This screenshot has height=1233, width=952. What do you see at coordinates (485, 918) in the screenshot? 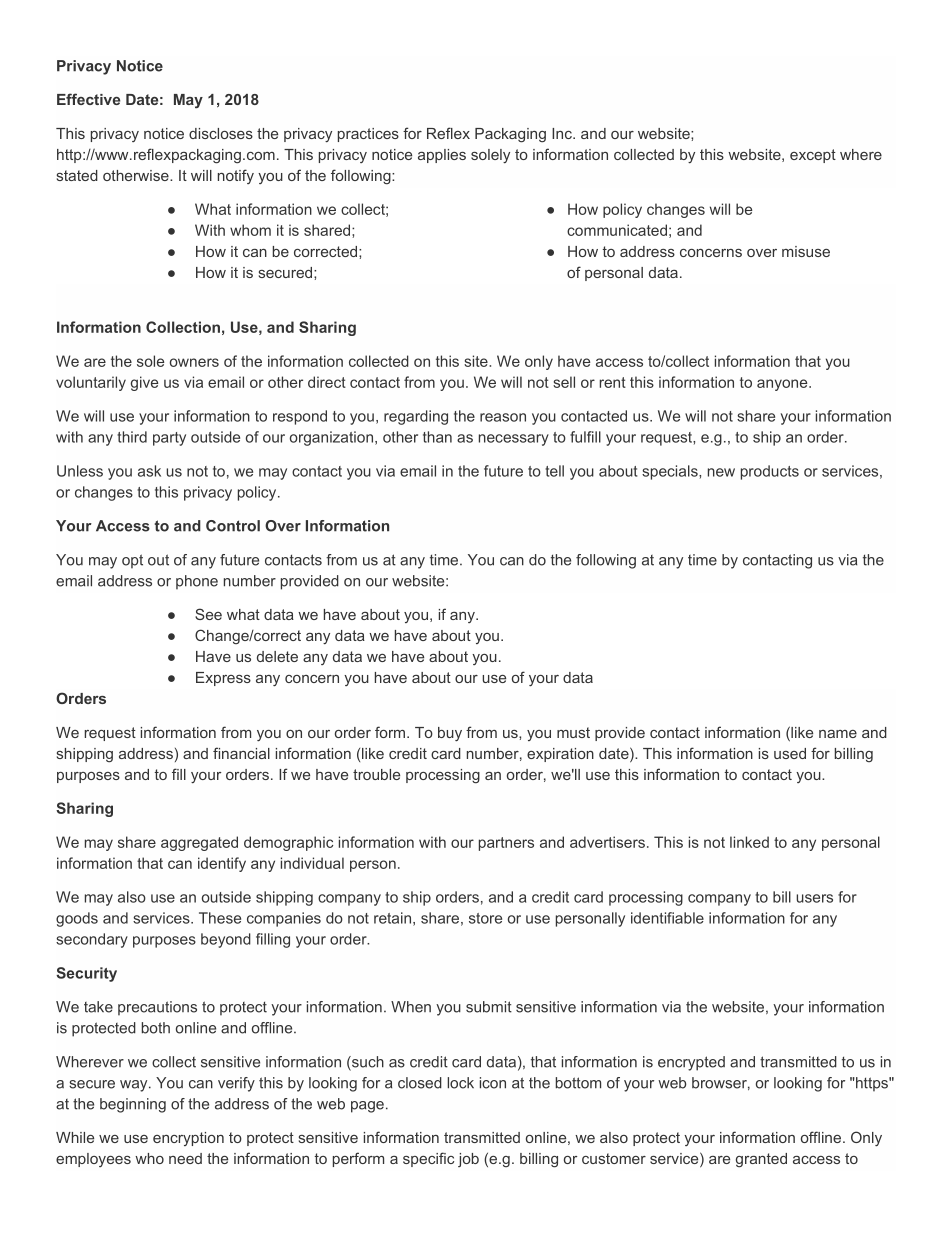
I see `store` at bounding box center [485, 918].
